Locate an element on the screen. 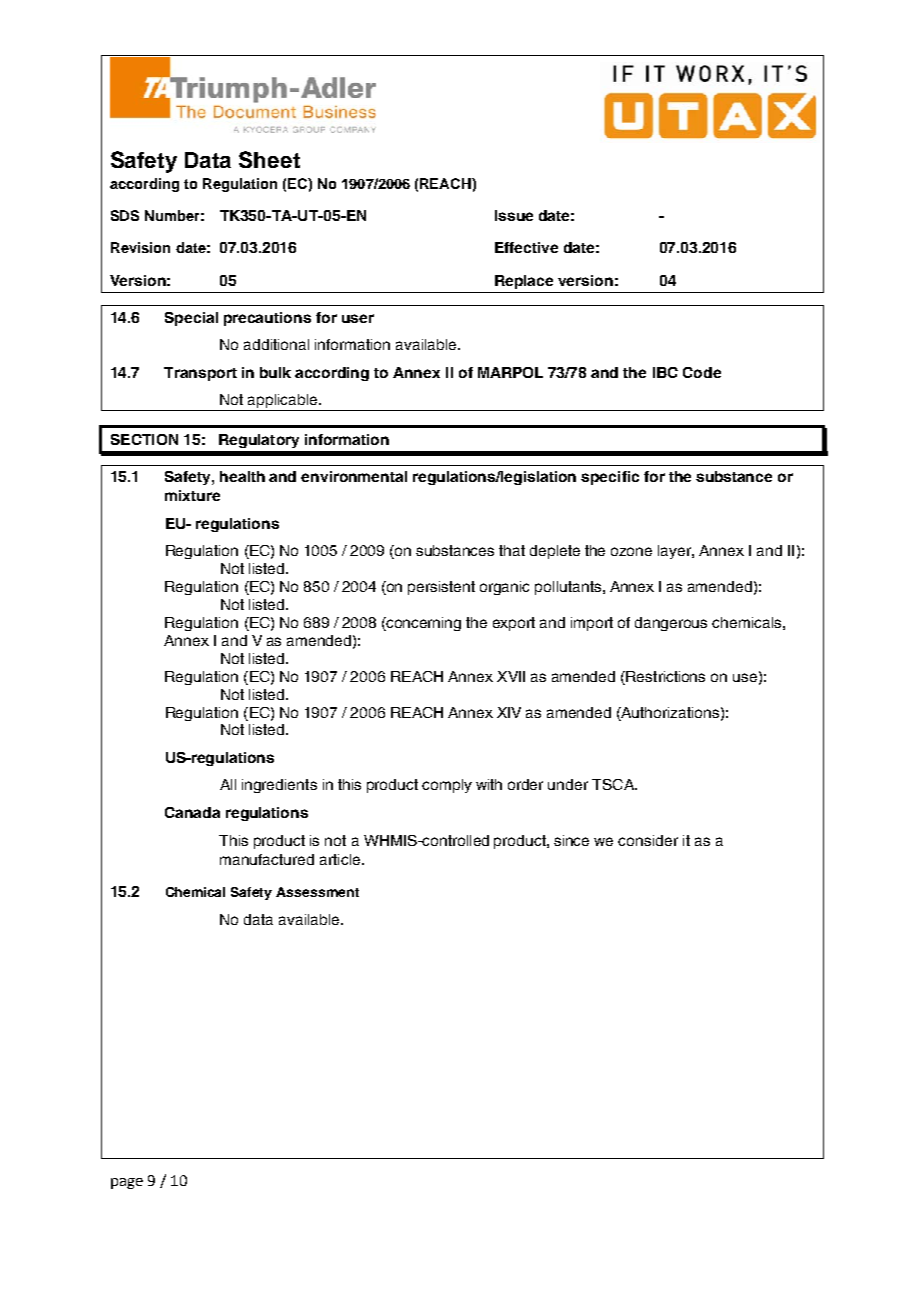  Effective is located at coordinates (526, 247).
